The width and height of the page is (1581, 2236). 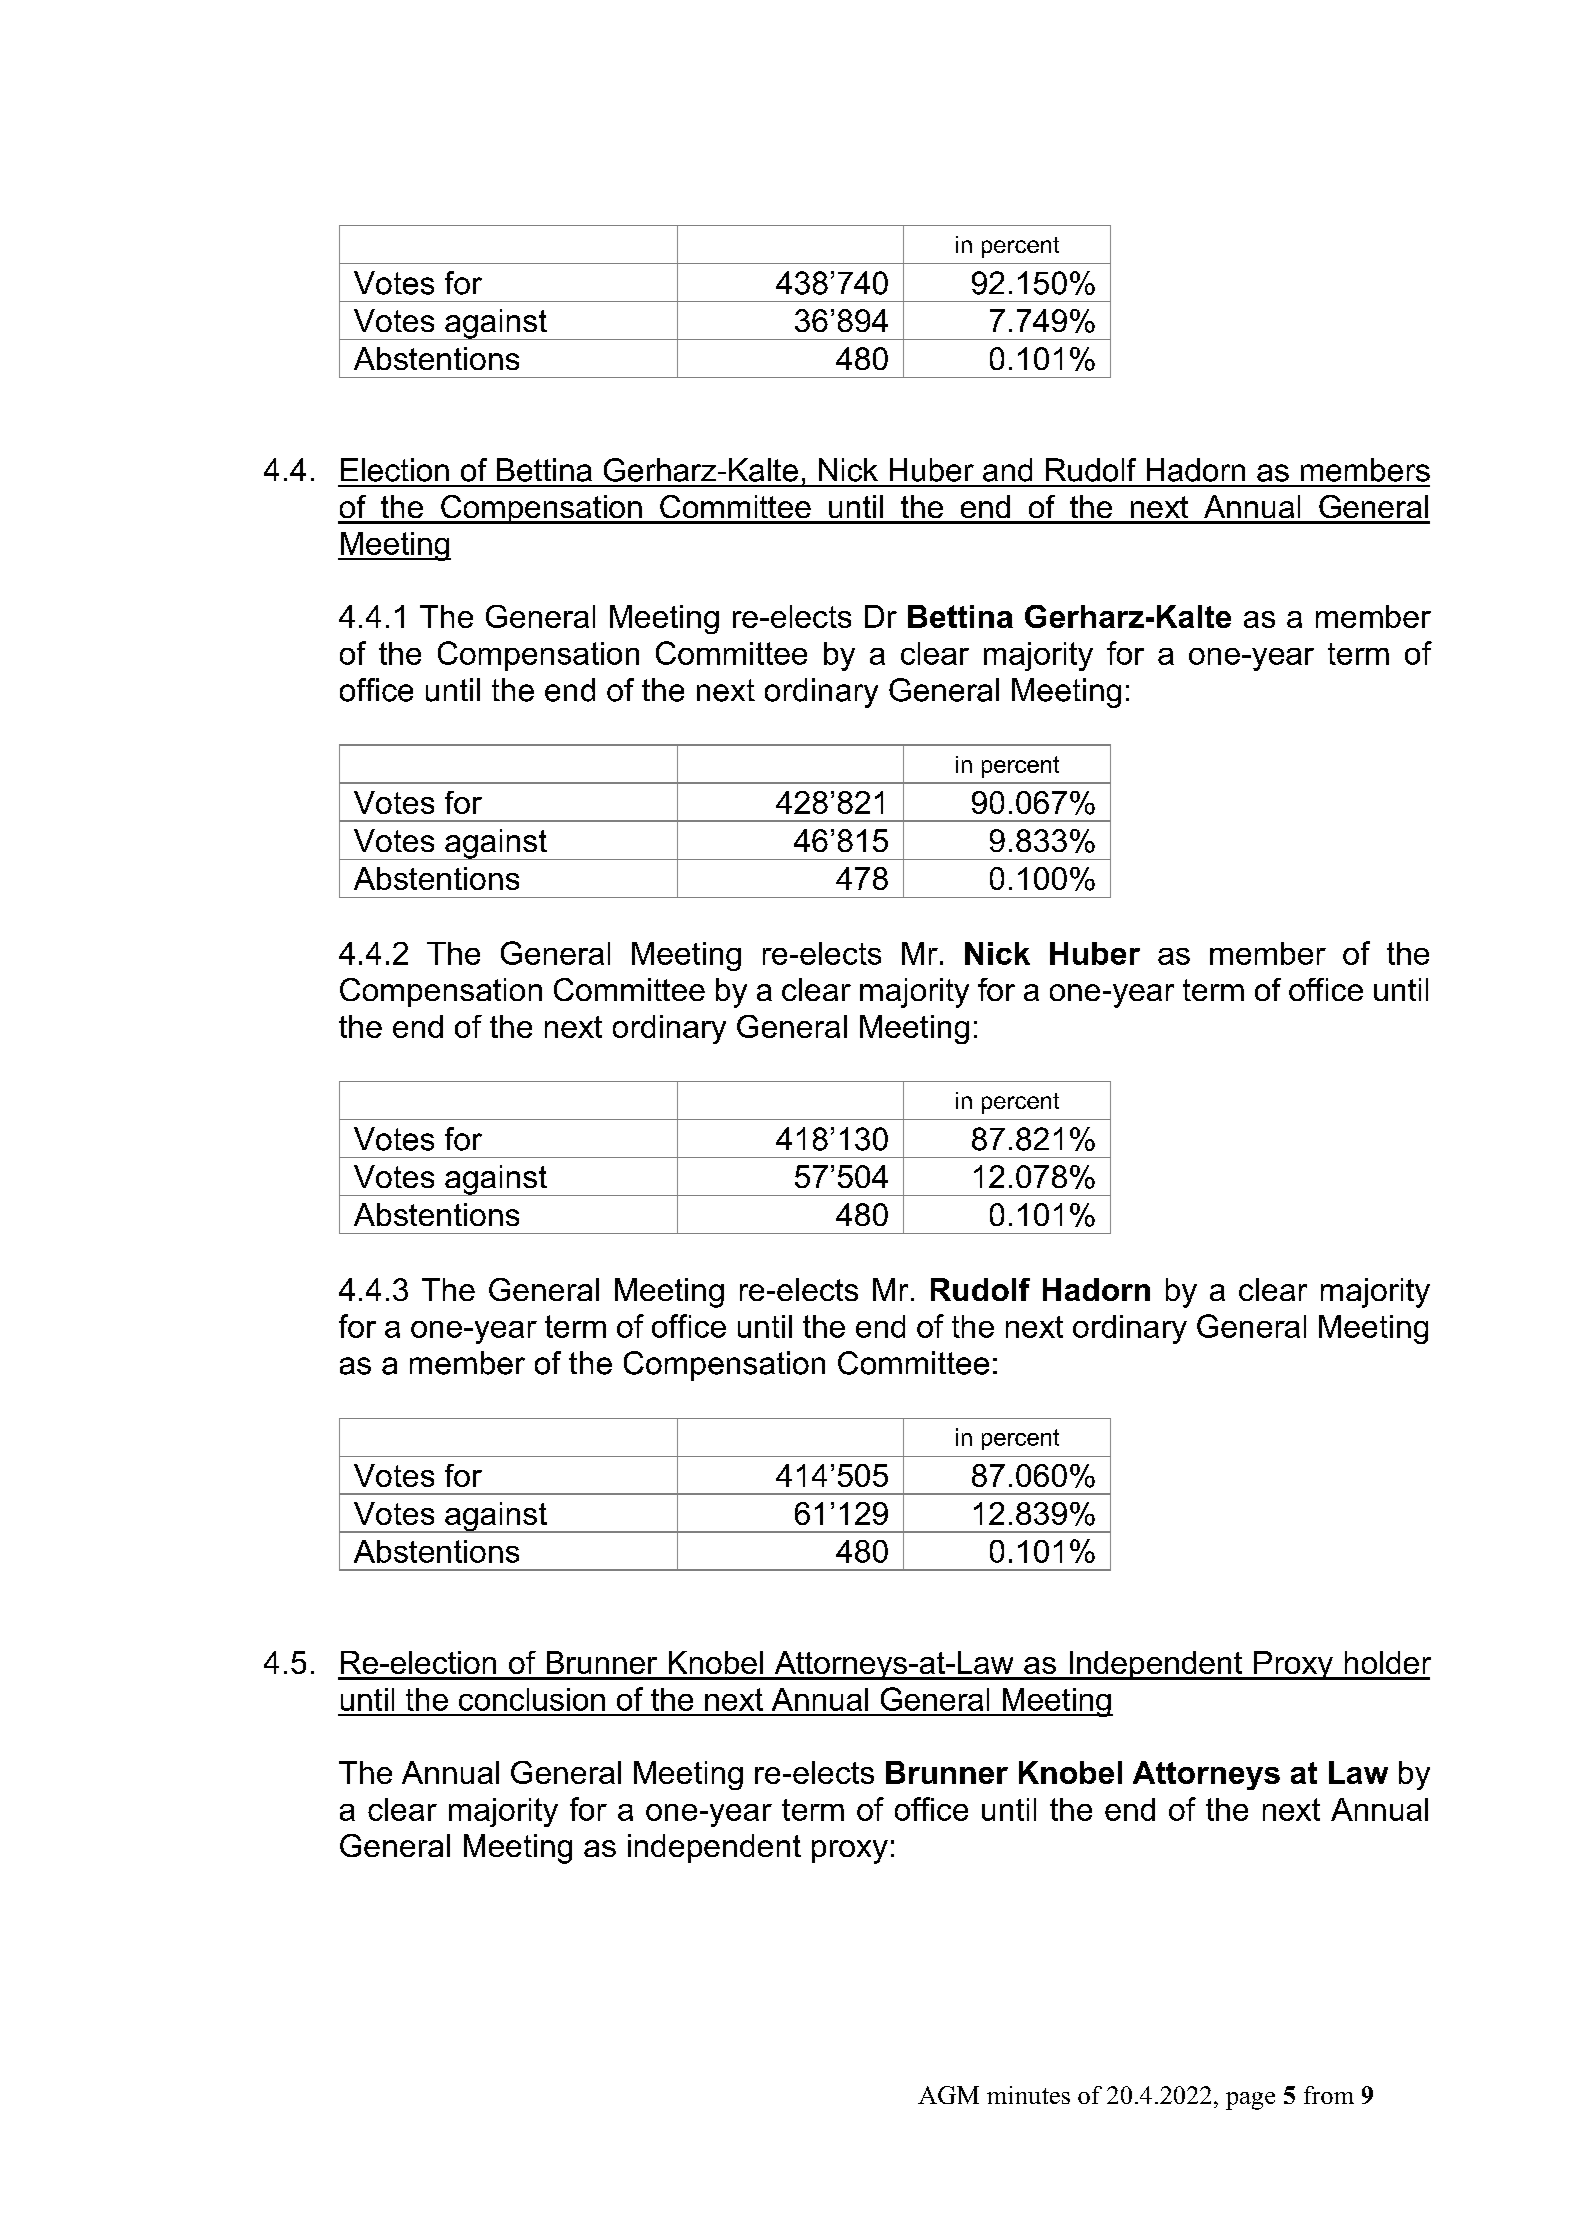 I want to click on page, so click(x=1250, y=2101).
